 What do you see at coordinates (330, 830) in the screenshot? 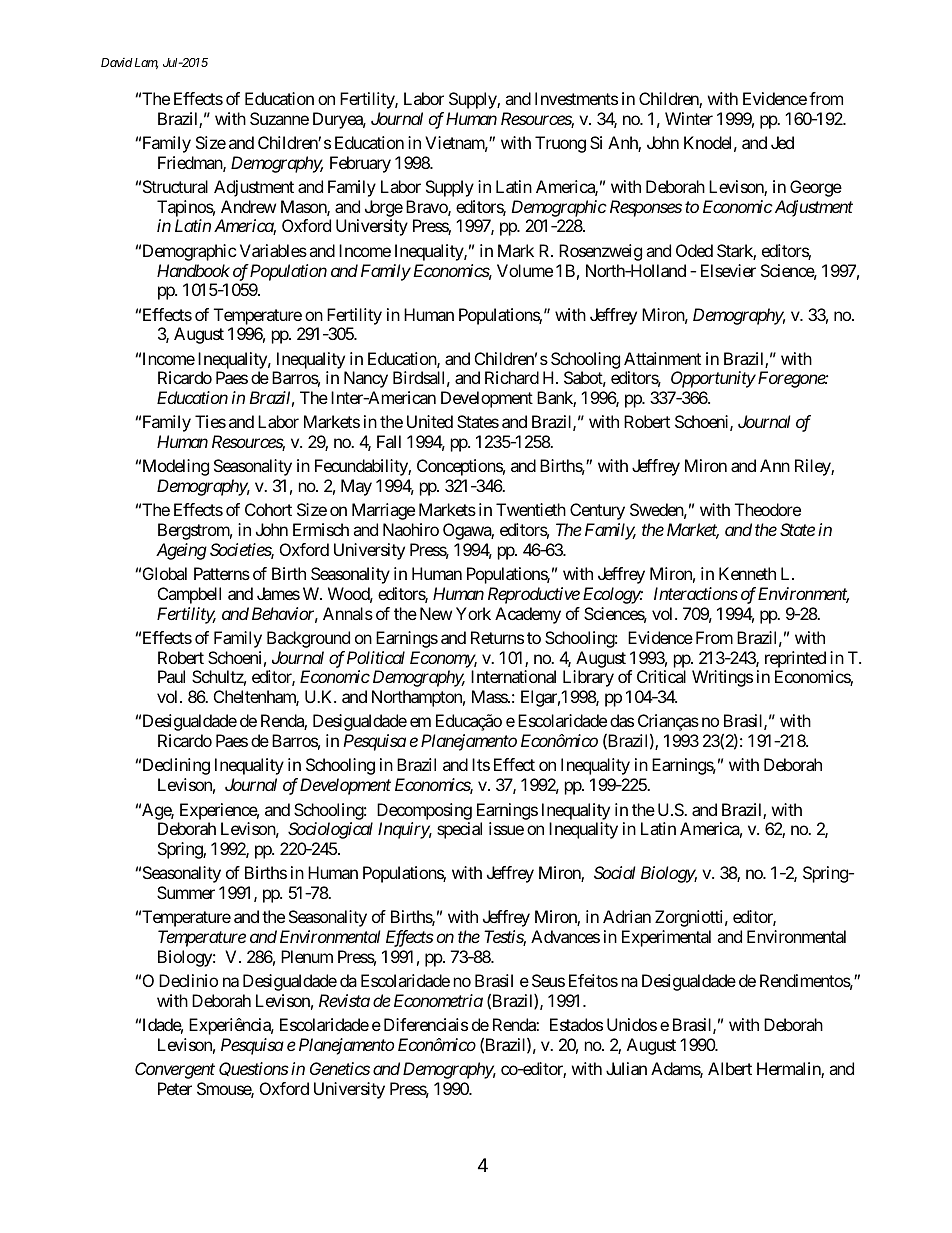
I see `Sociological` at bounding box center [330, 830].
